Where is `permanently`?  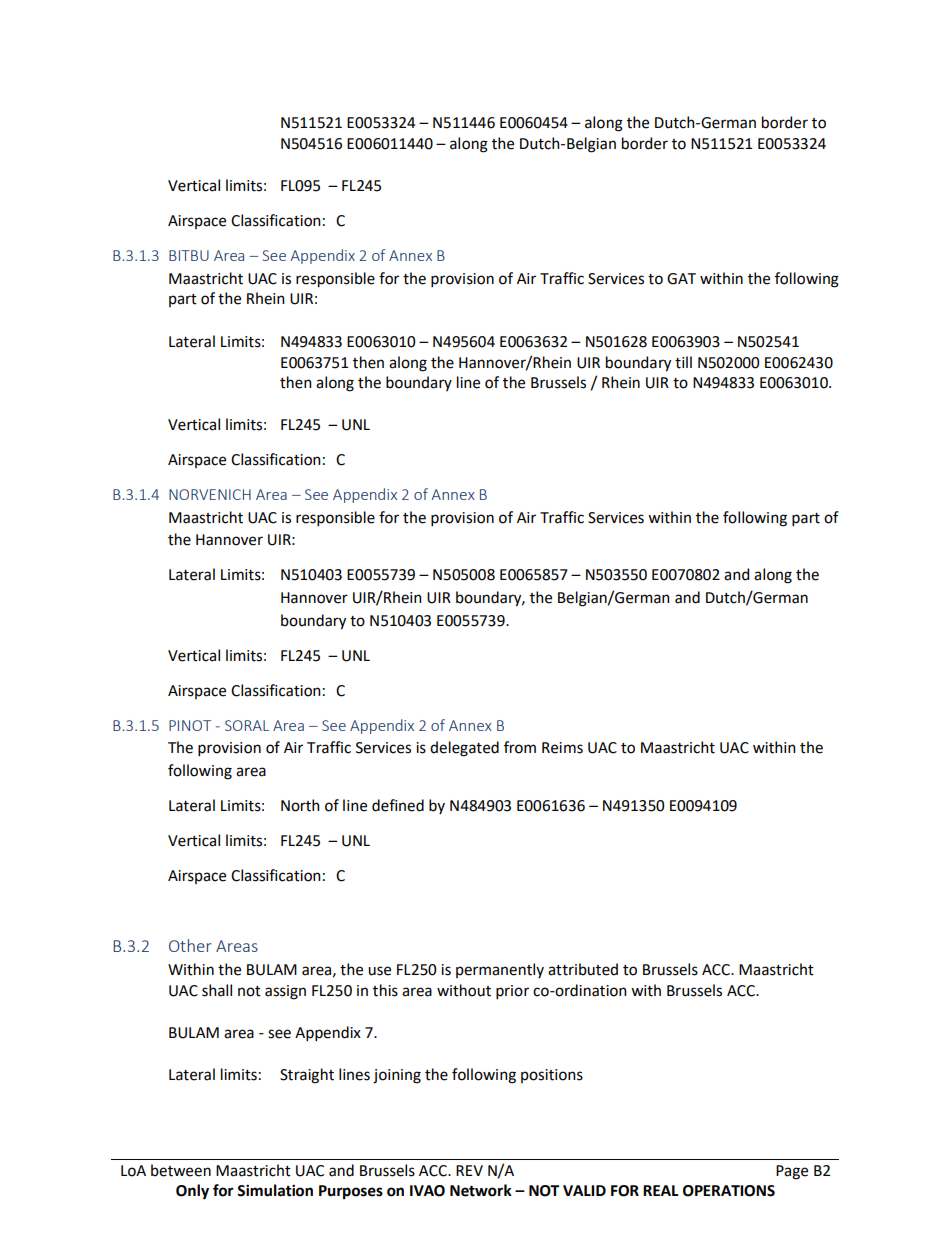 permanently is located at coordinates (500, 970).
